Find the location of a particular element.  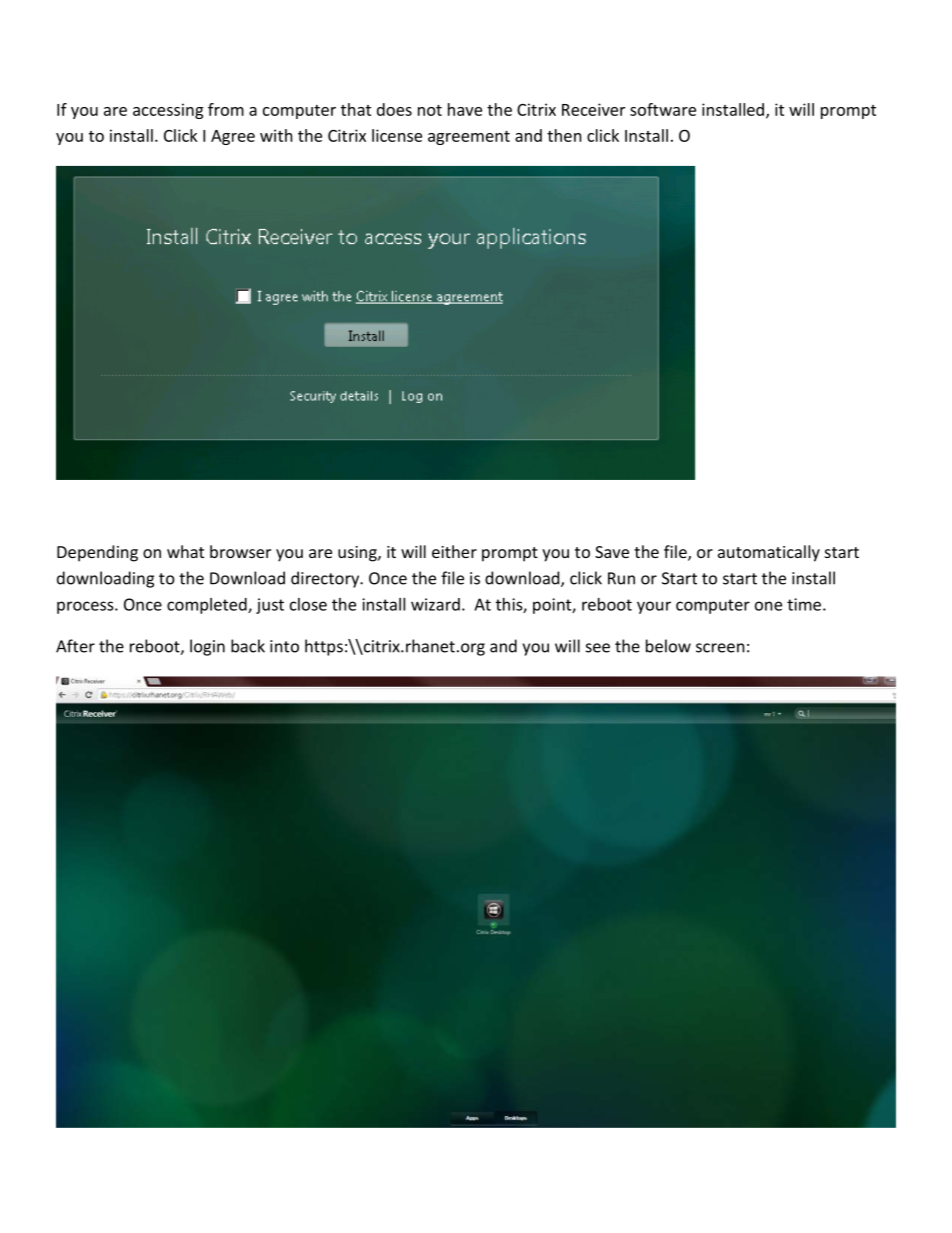

with is located at coordinates (276, 135).
